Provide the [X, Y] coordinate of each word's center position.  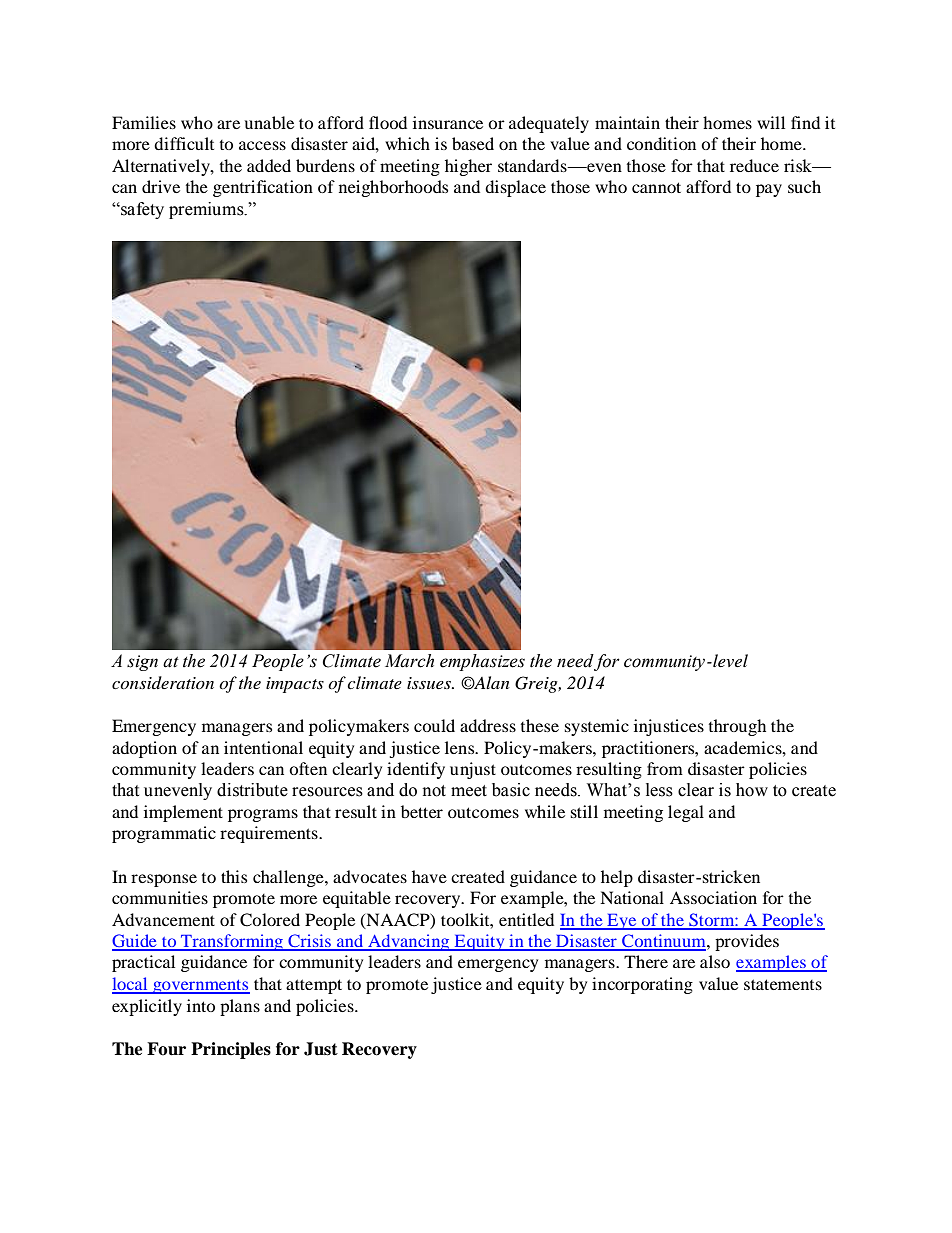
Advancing [409, 942]
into [201, 1005]
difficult [184, 143]
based [473, 143]
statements [783, 984]
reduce [754, 165]
